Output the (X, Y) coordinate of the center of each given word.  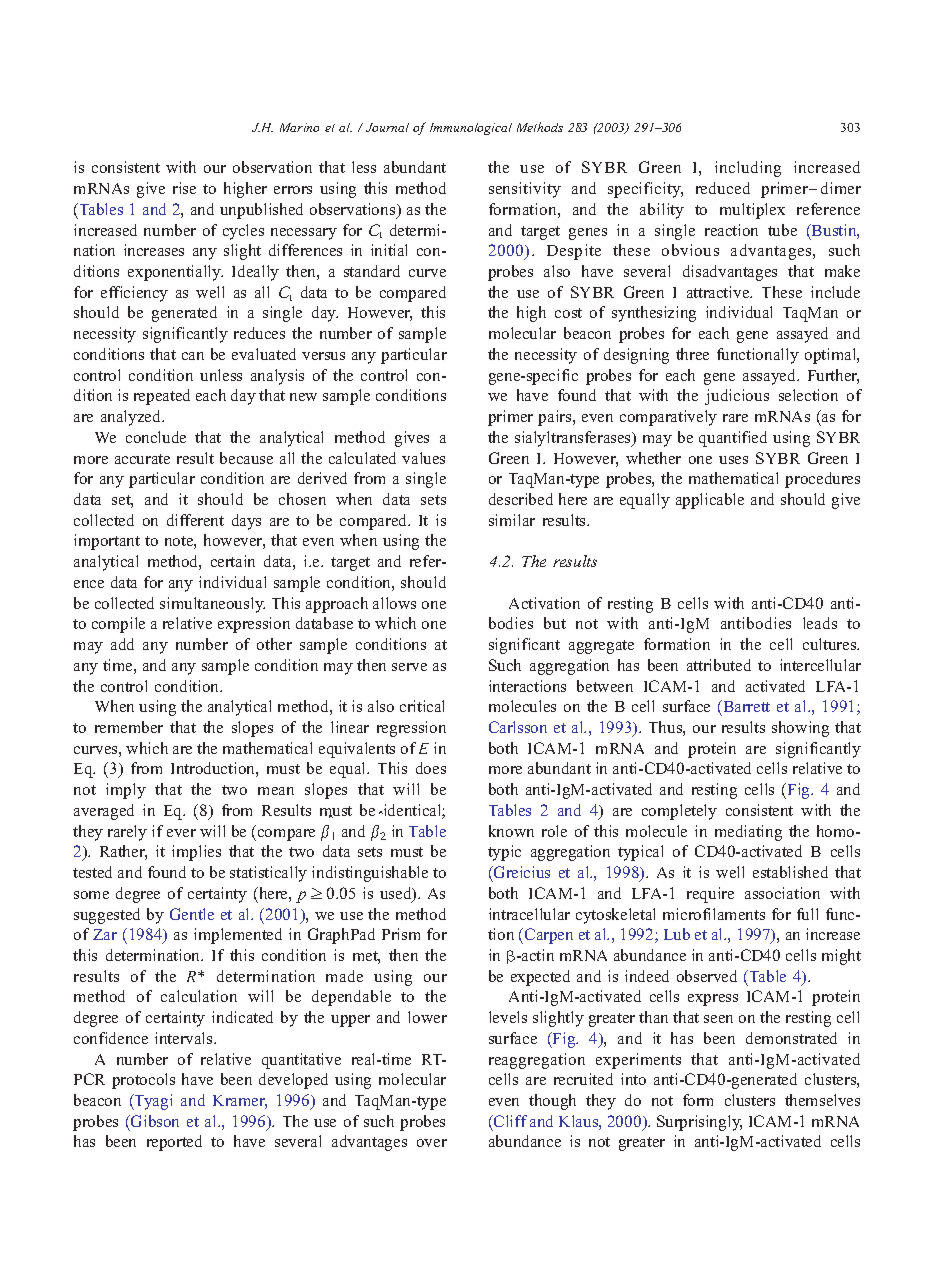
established (790, 872)
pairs (556, 418)
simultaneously (212, 605)
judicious (737, 397)
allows (394, 603)
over (432, 1143)
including (748, 169)
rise (184, 188)
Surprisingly (699, 1123)
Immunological (471, 129)
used (397, 894)
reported (174, 1143)
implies (196, 853)
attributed (719, 665)
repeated (162, 397)
